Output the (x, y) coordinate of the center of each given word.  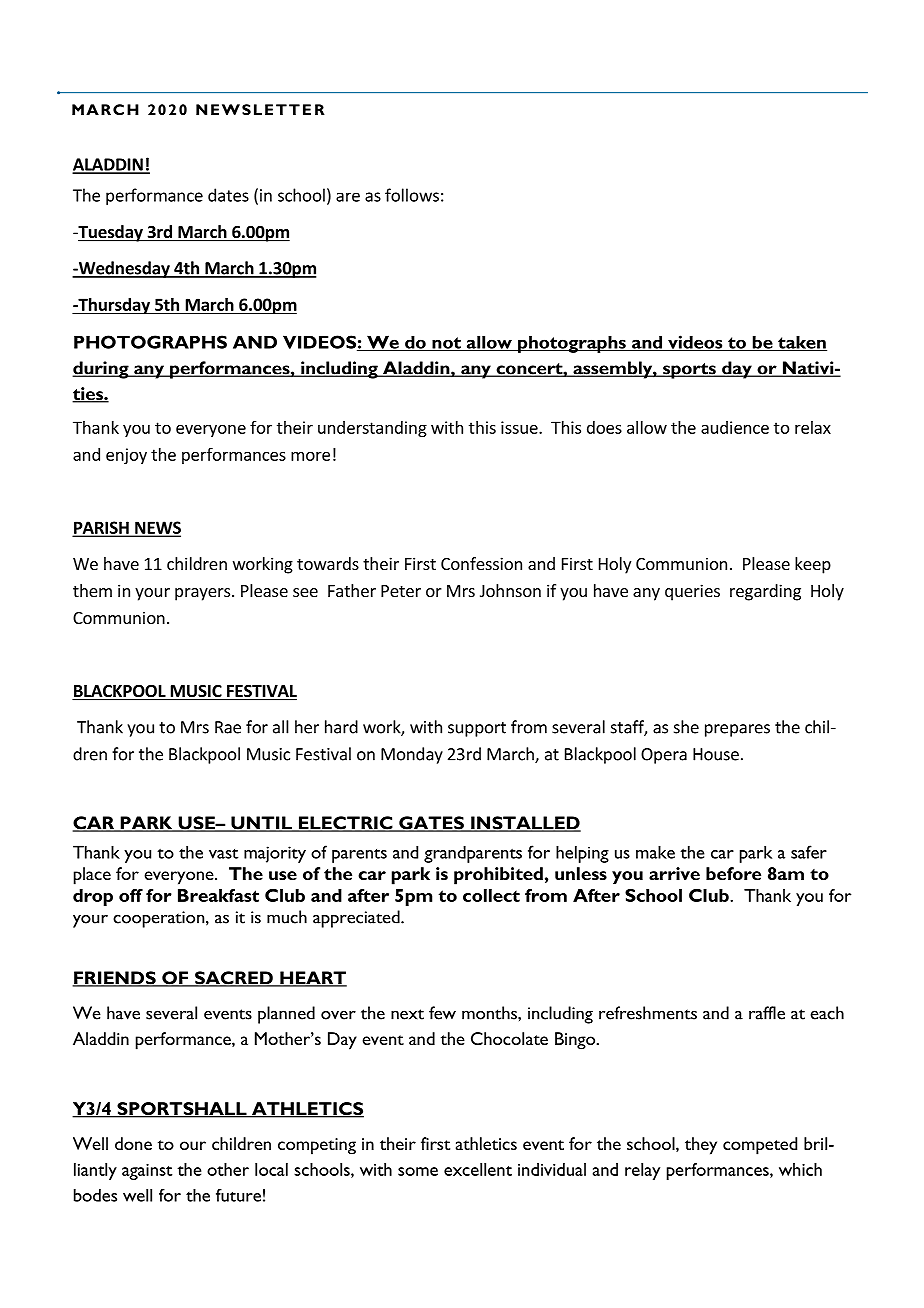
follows (412, 195)
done (133, 1143)
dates (228, 195)
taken (801, 343)
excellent (478, 1169)
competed (760, 1146)
